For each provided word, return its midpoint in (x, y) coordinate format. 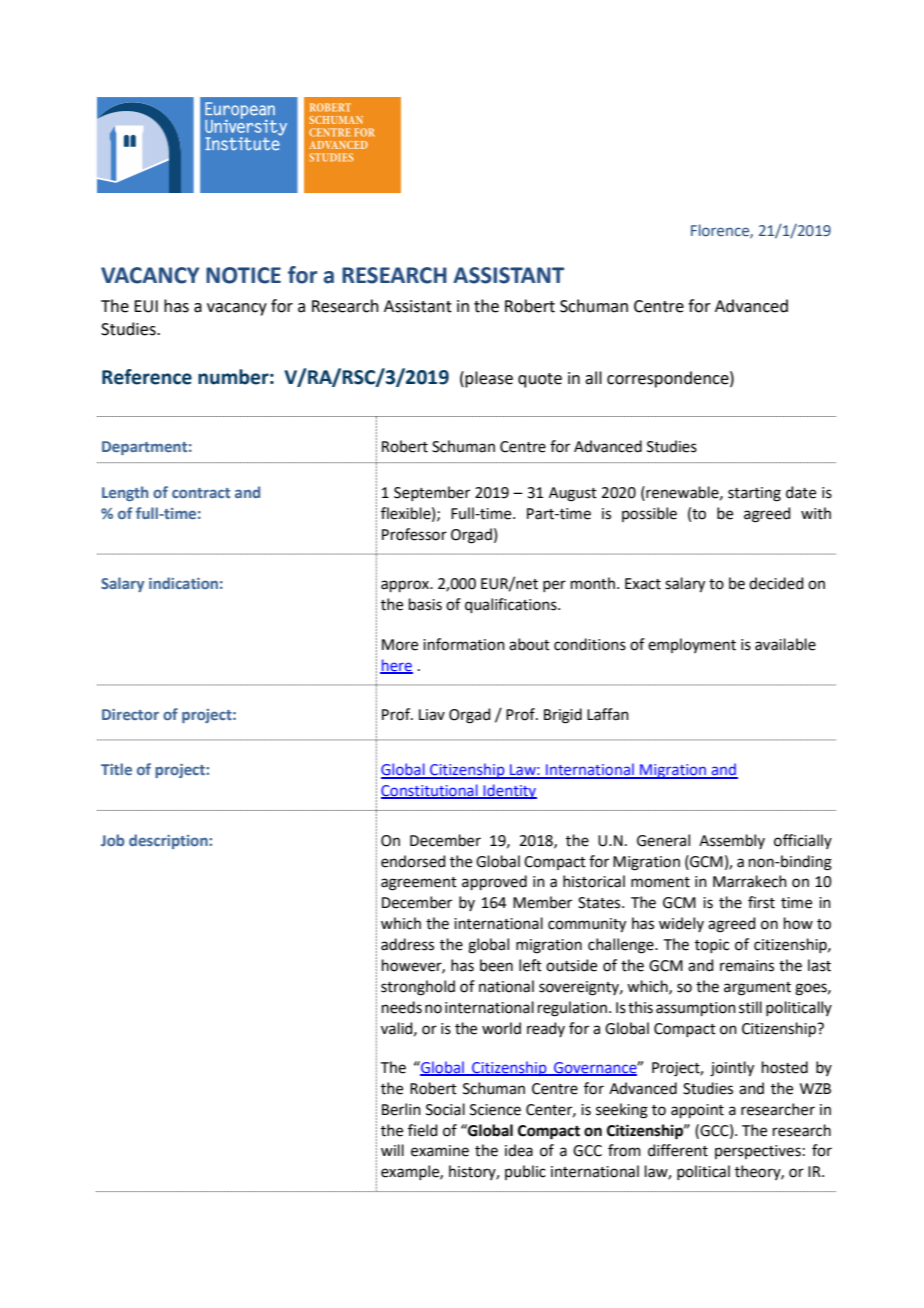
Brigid (563, 716)
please (489, 379)
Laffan (608, 714)
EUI (146, 306)
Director (130, 714)
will (392, 1150)
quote (540, 380)
